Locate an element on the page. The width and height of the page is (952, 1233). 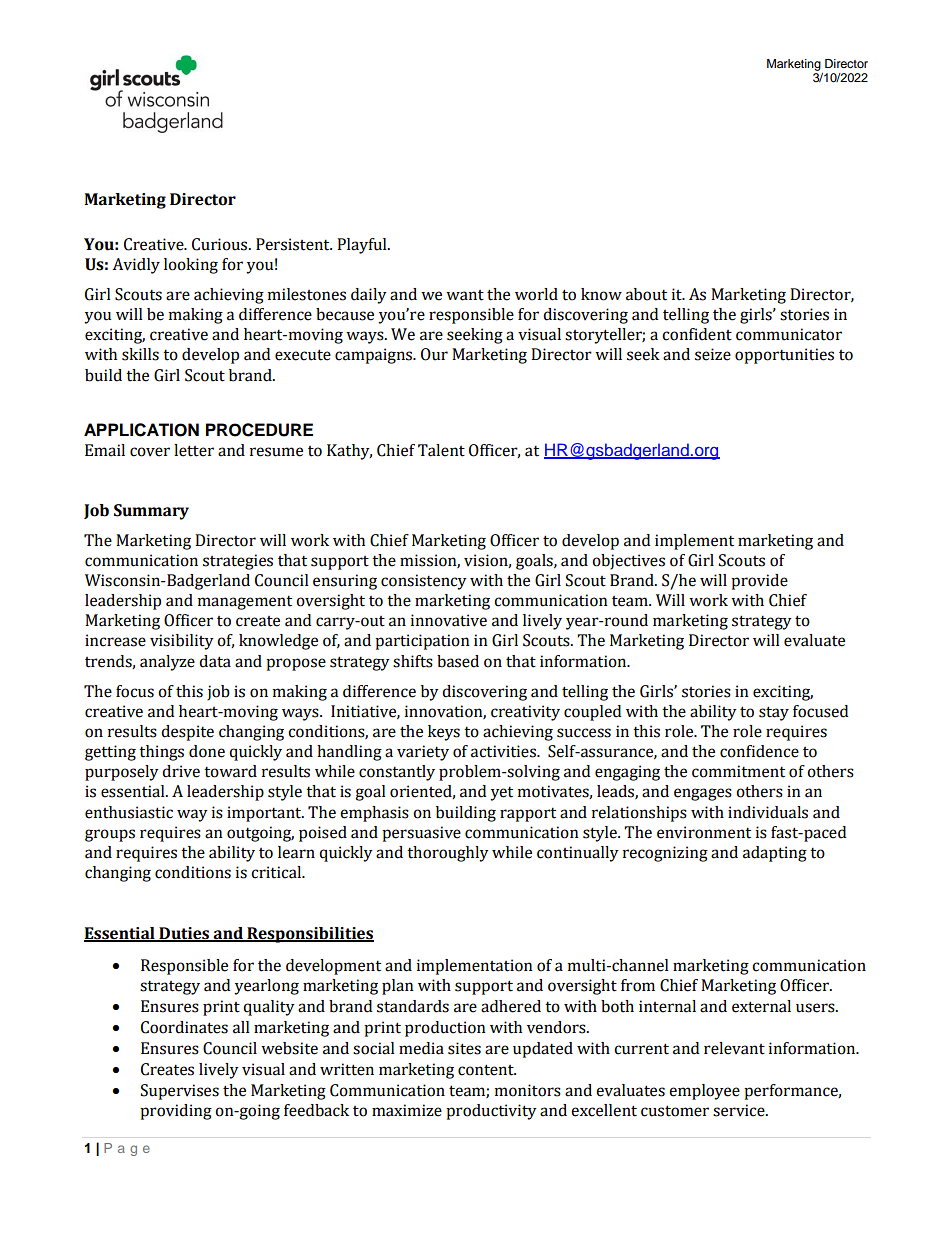
about is located at coordinates (646, 294).
